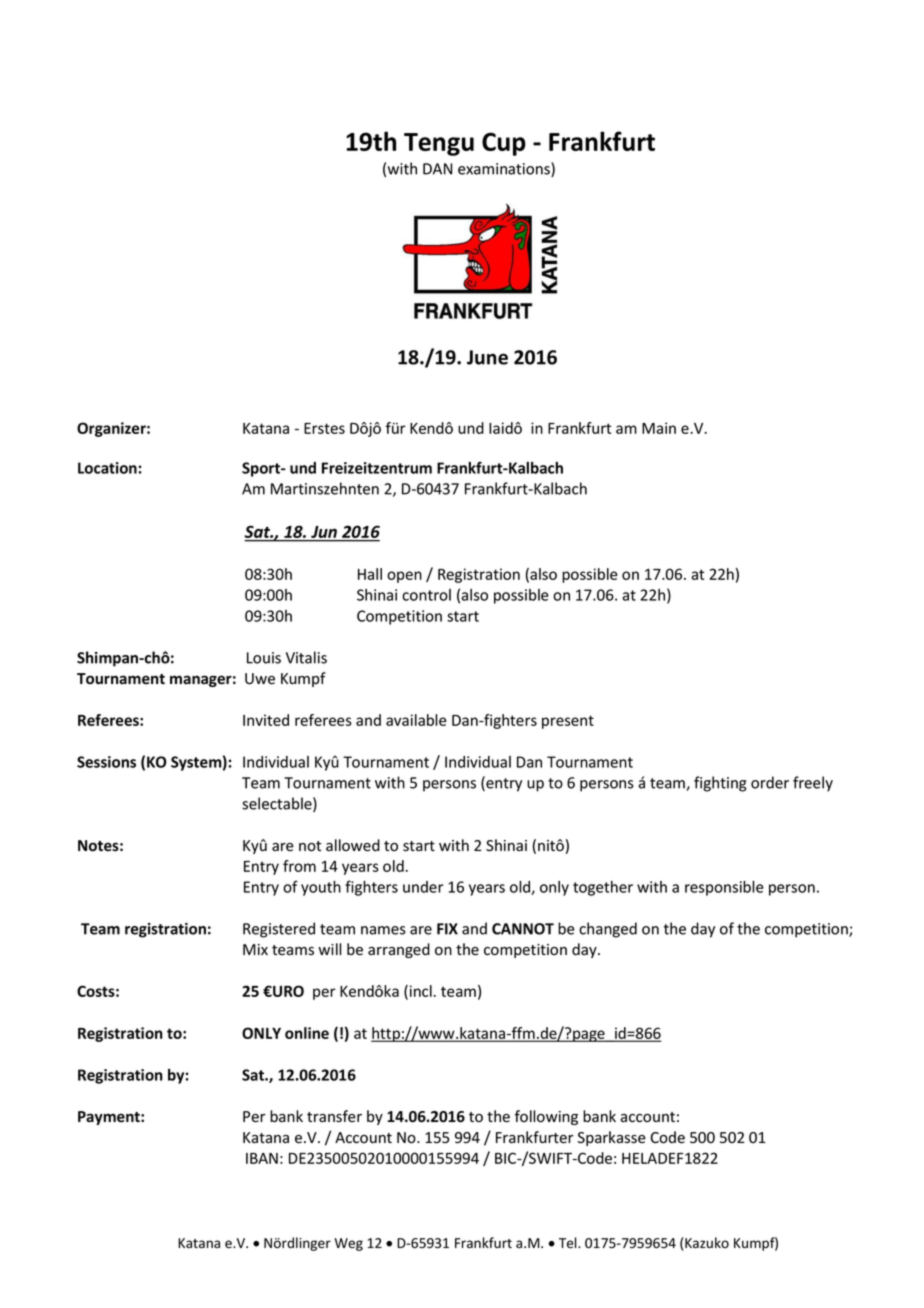 The width and height of the screenshot is (924, 1308). Describe the element at coordinates (724, 888) in the screenshot. I see `responsible` at that location.
